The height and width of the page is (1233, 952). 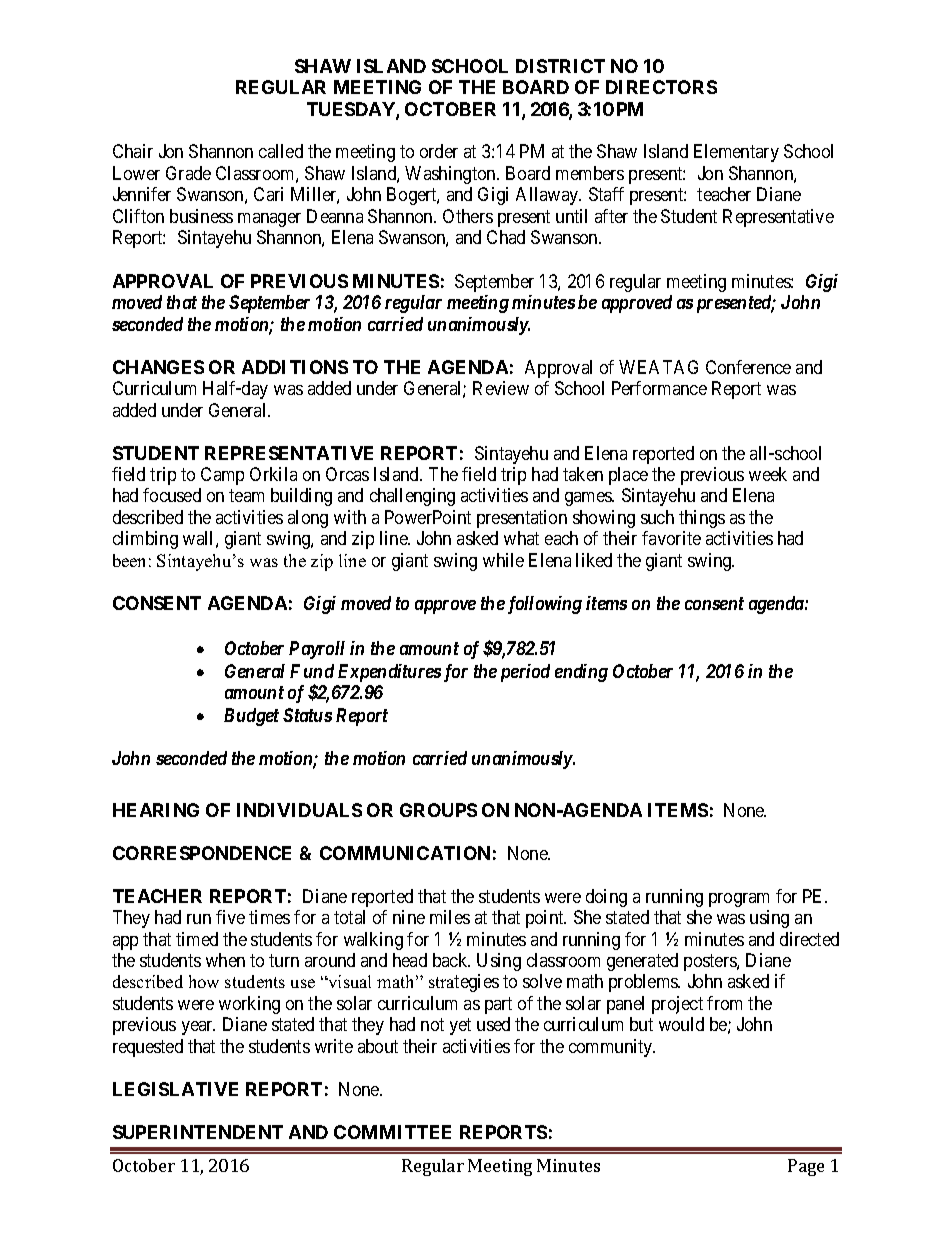 I want to click on CHANGES, so click(x=158, y=367).
